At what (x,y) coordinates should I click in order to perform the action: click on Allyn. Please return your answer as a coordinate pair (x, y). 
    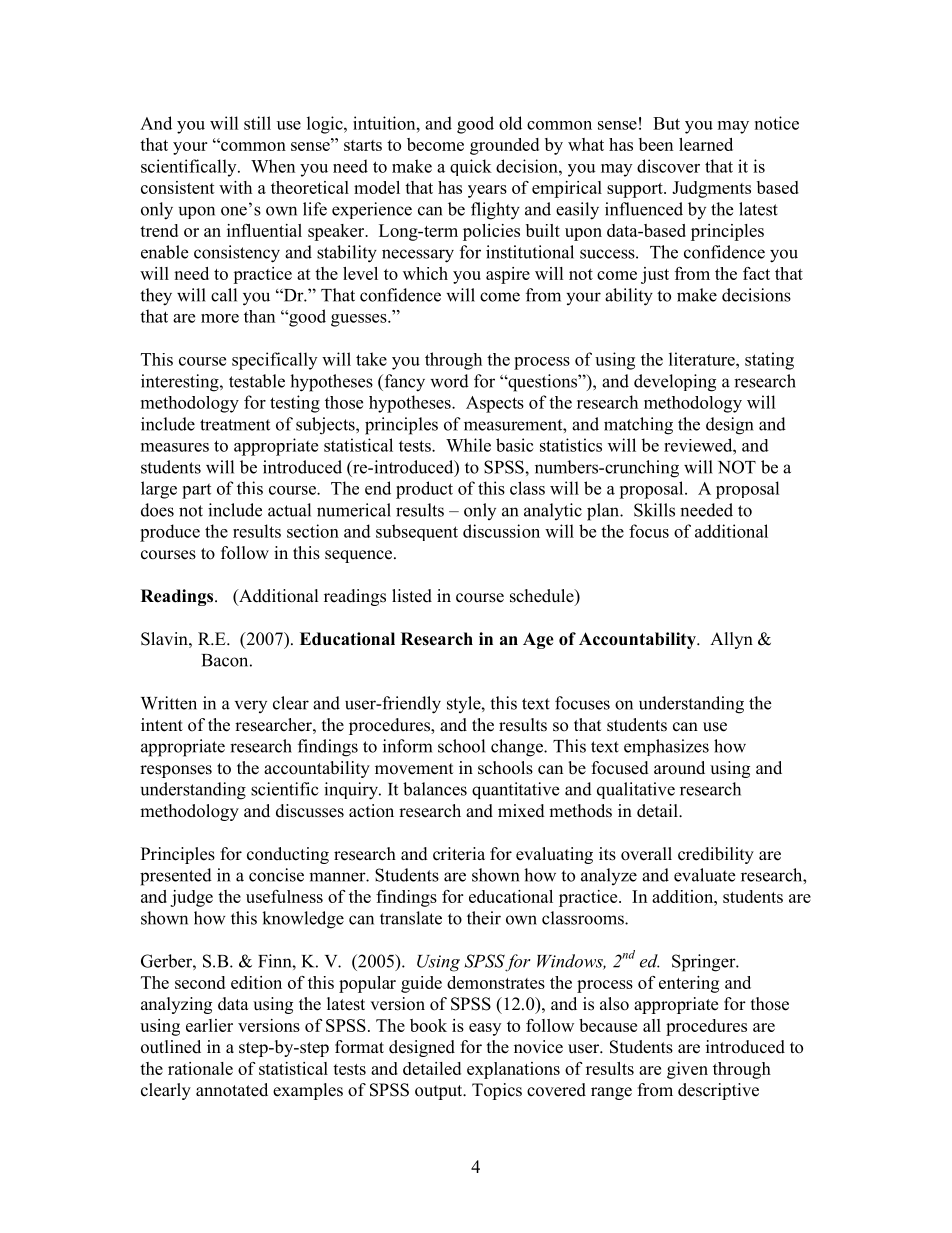
    Looking at the image, I should click on (731, 640).
